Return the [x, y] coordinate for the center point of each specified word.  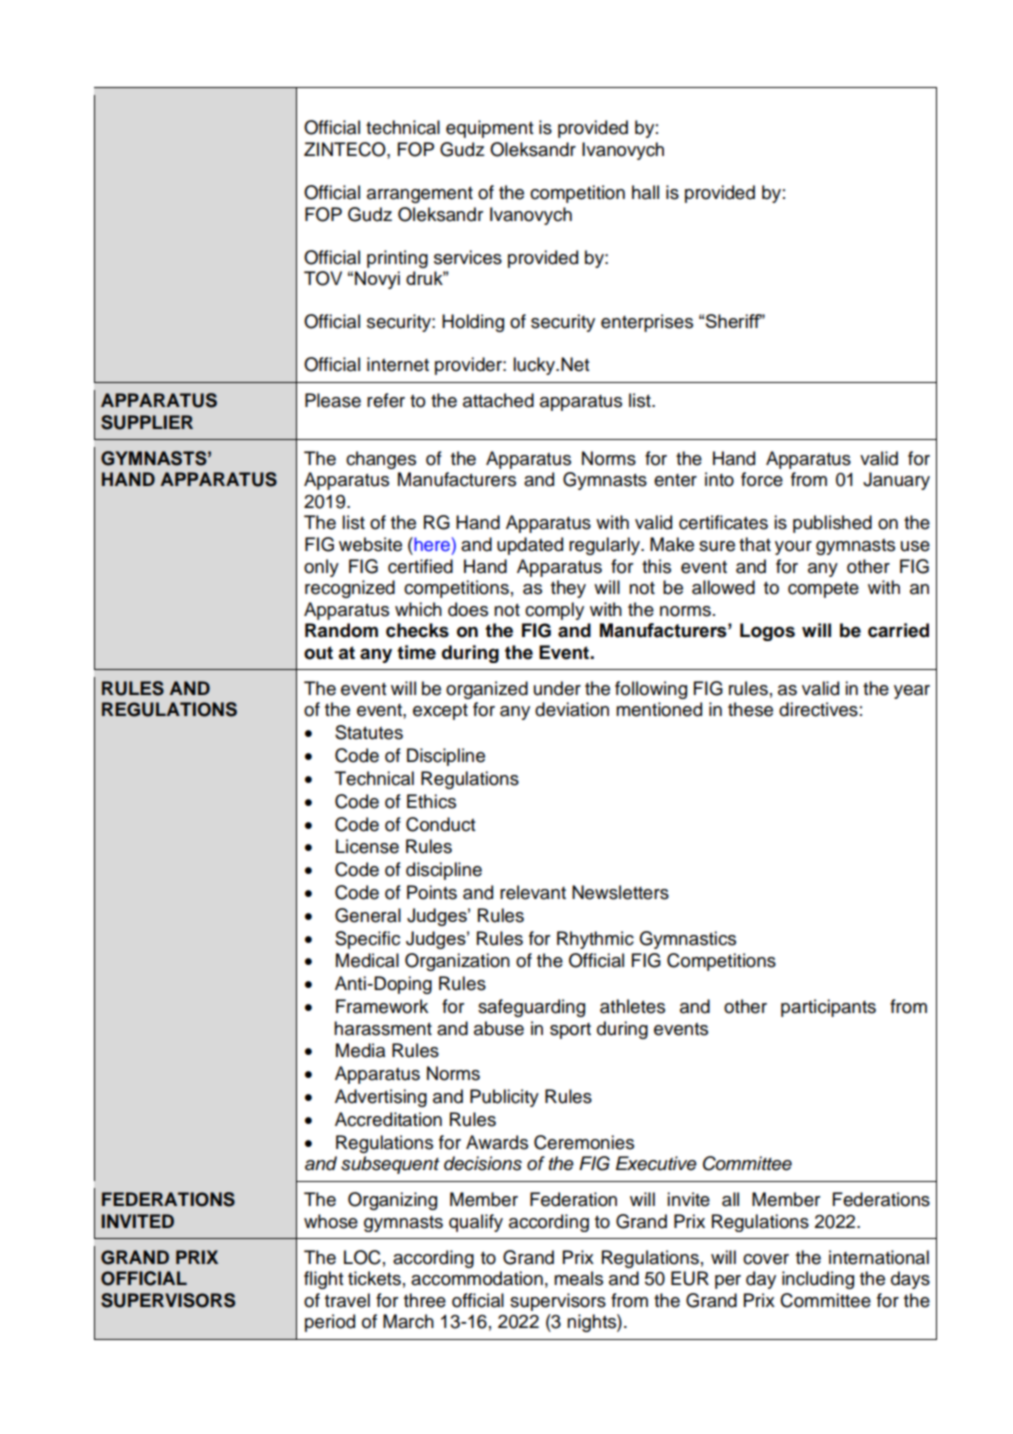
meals [578, 1278]
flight [324, 1280]
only [321, 568]
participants [828, 1008]
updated [530, 546]
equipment [490, 129]
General [368, 915]
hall [645, 192]
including [818, 1280]
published [832, 524]
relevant [533, 892]
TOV [323, 278]
